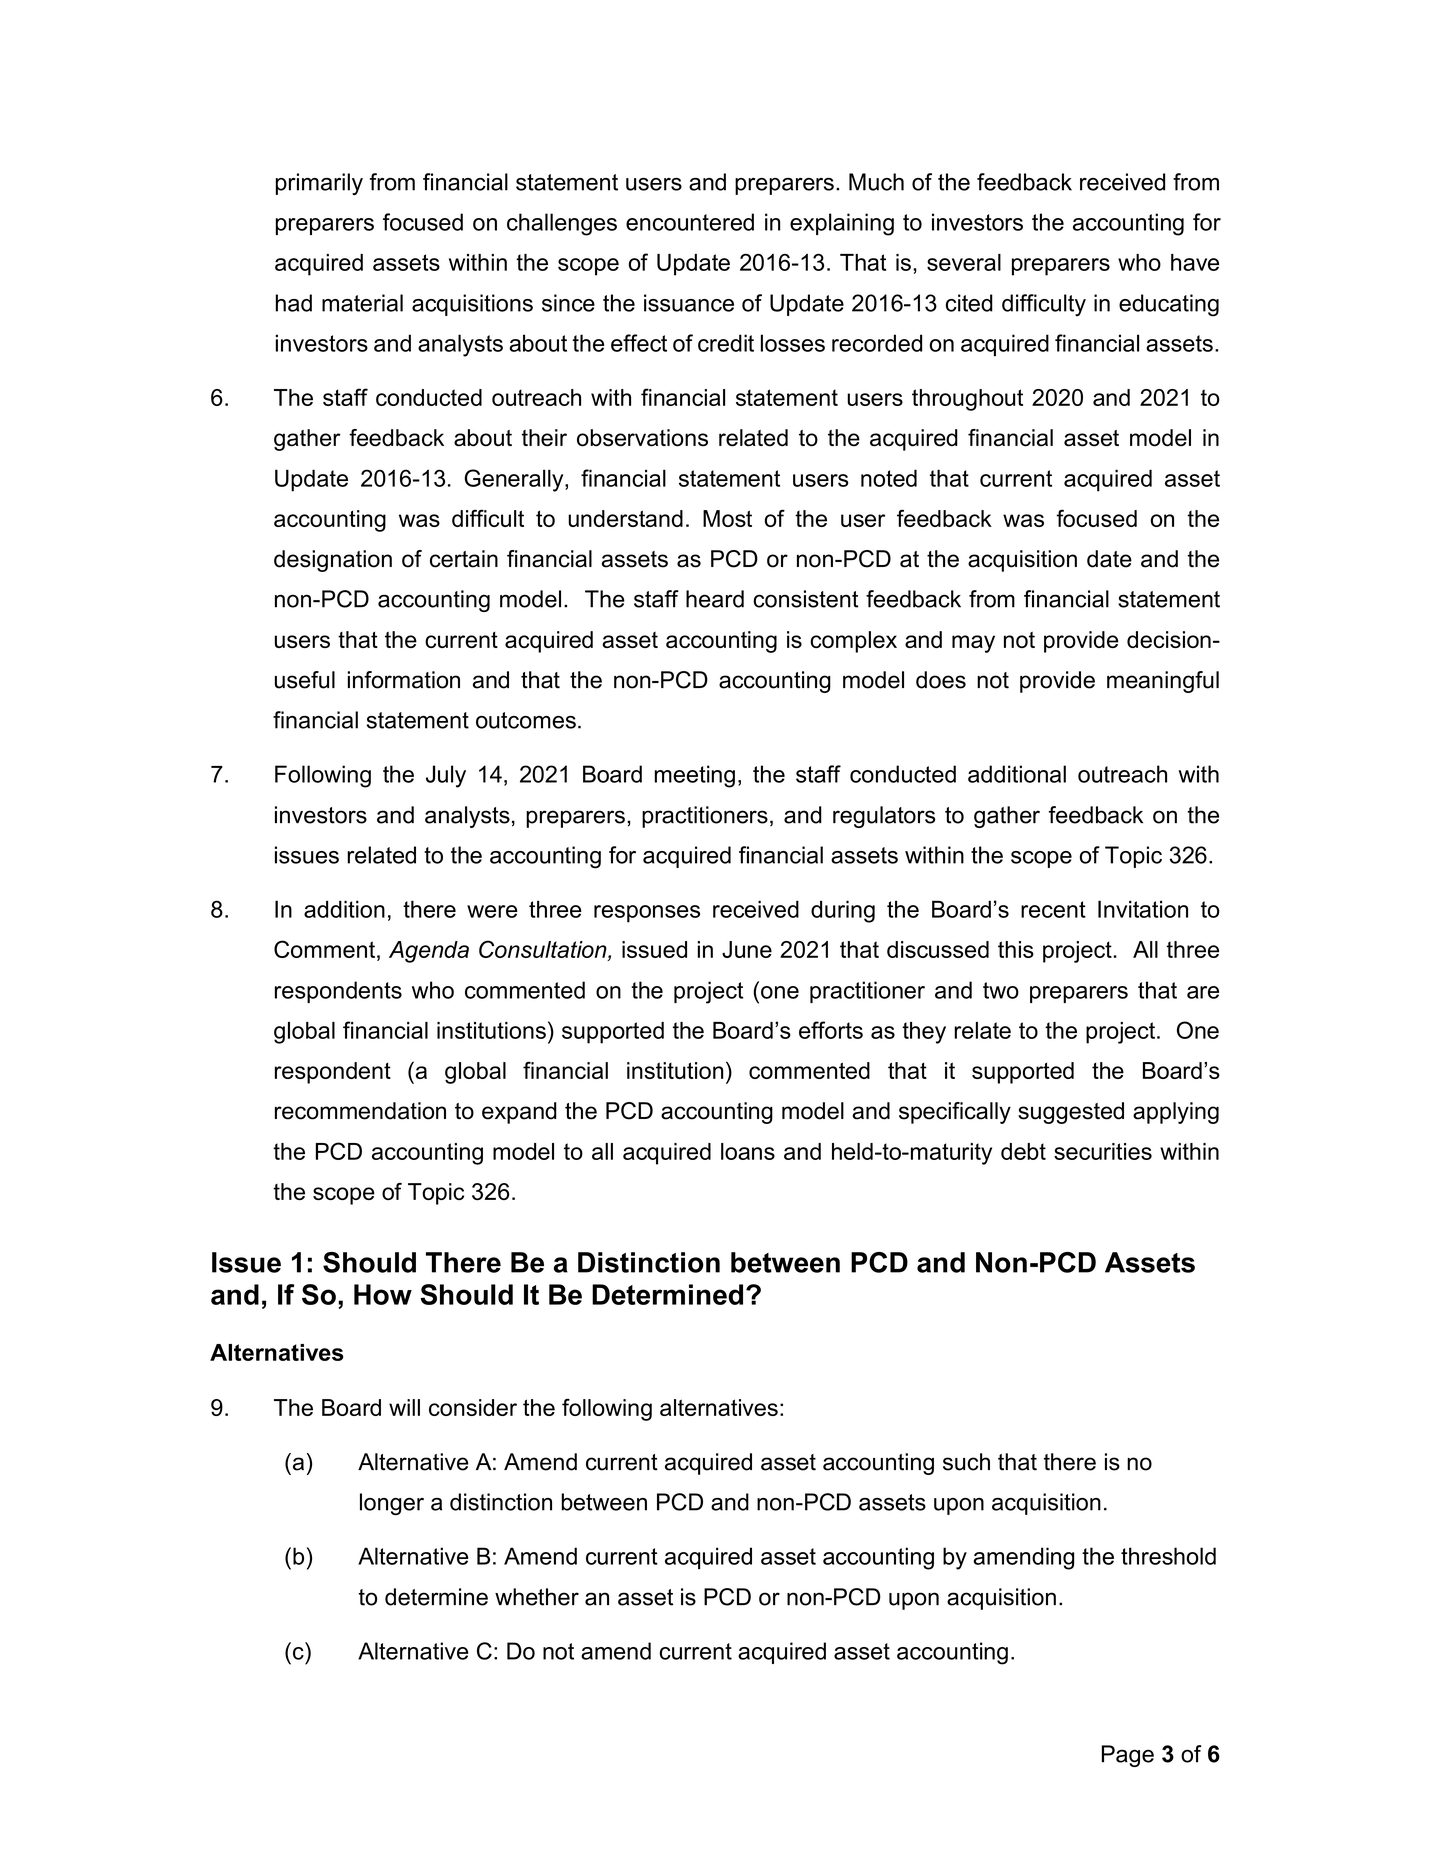  What do you see at coordinates (383, 1294) in the page?
I see `How` at bounding box center [383, 1294].
